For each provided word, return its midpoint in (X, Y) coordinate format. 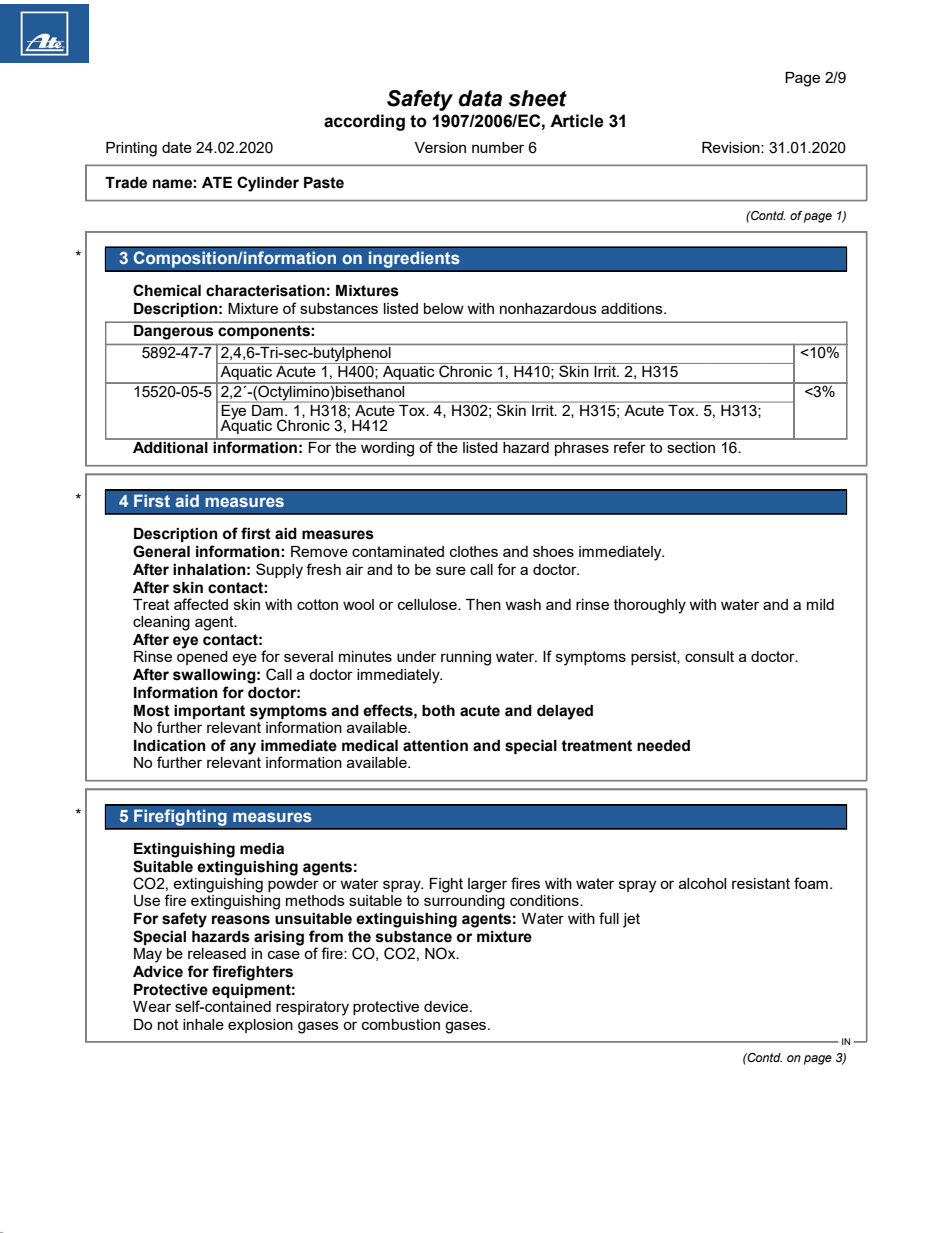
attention (435, 746)
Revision (732, 147)
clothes (474, 551)
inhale (203, 1024)
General (161, 551)
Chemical (167, 290)
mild (820, 604)
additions (633, 308)
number (498, 147)
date (177, 147)
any (243, 748)
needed (663, 746)
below (444, 308)
